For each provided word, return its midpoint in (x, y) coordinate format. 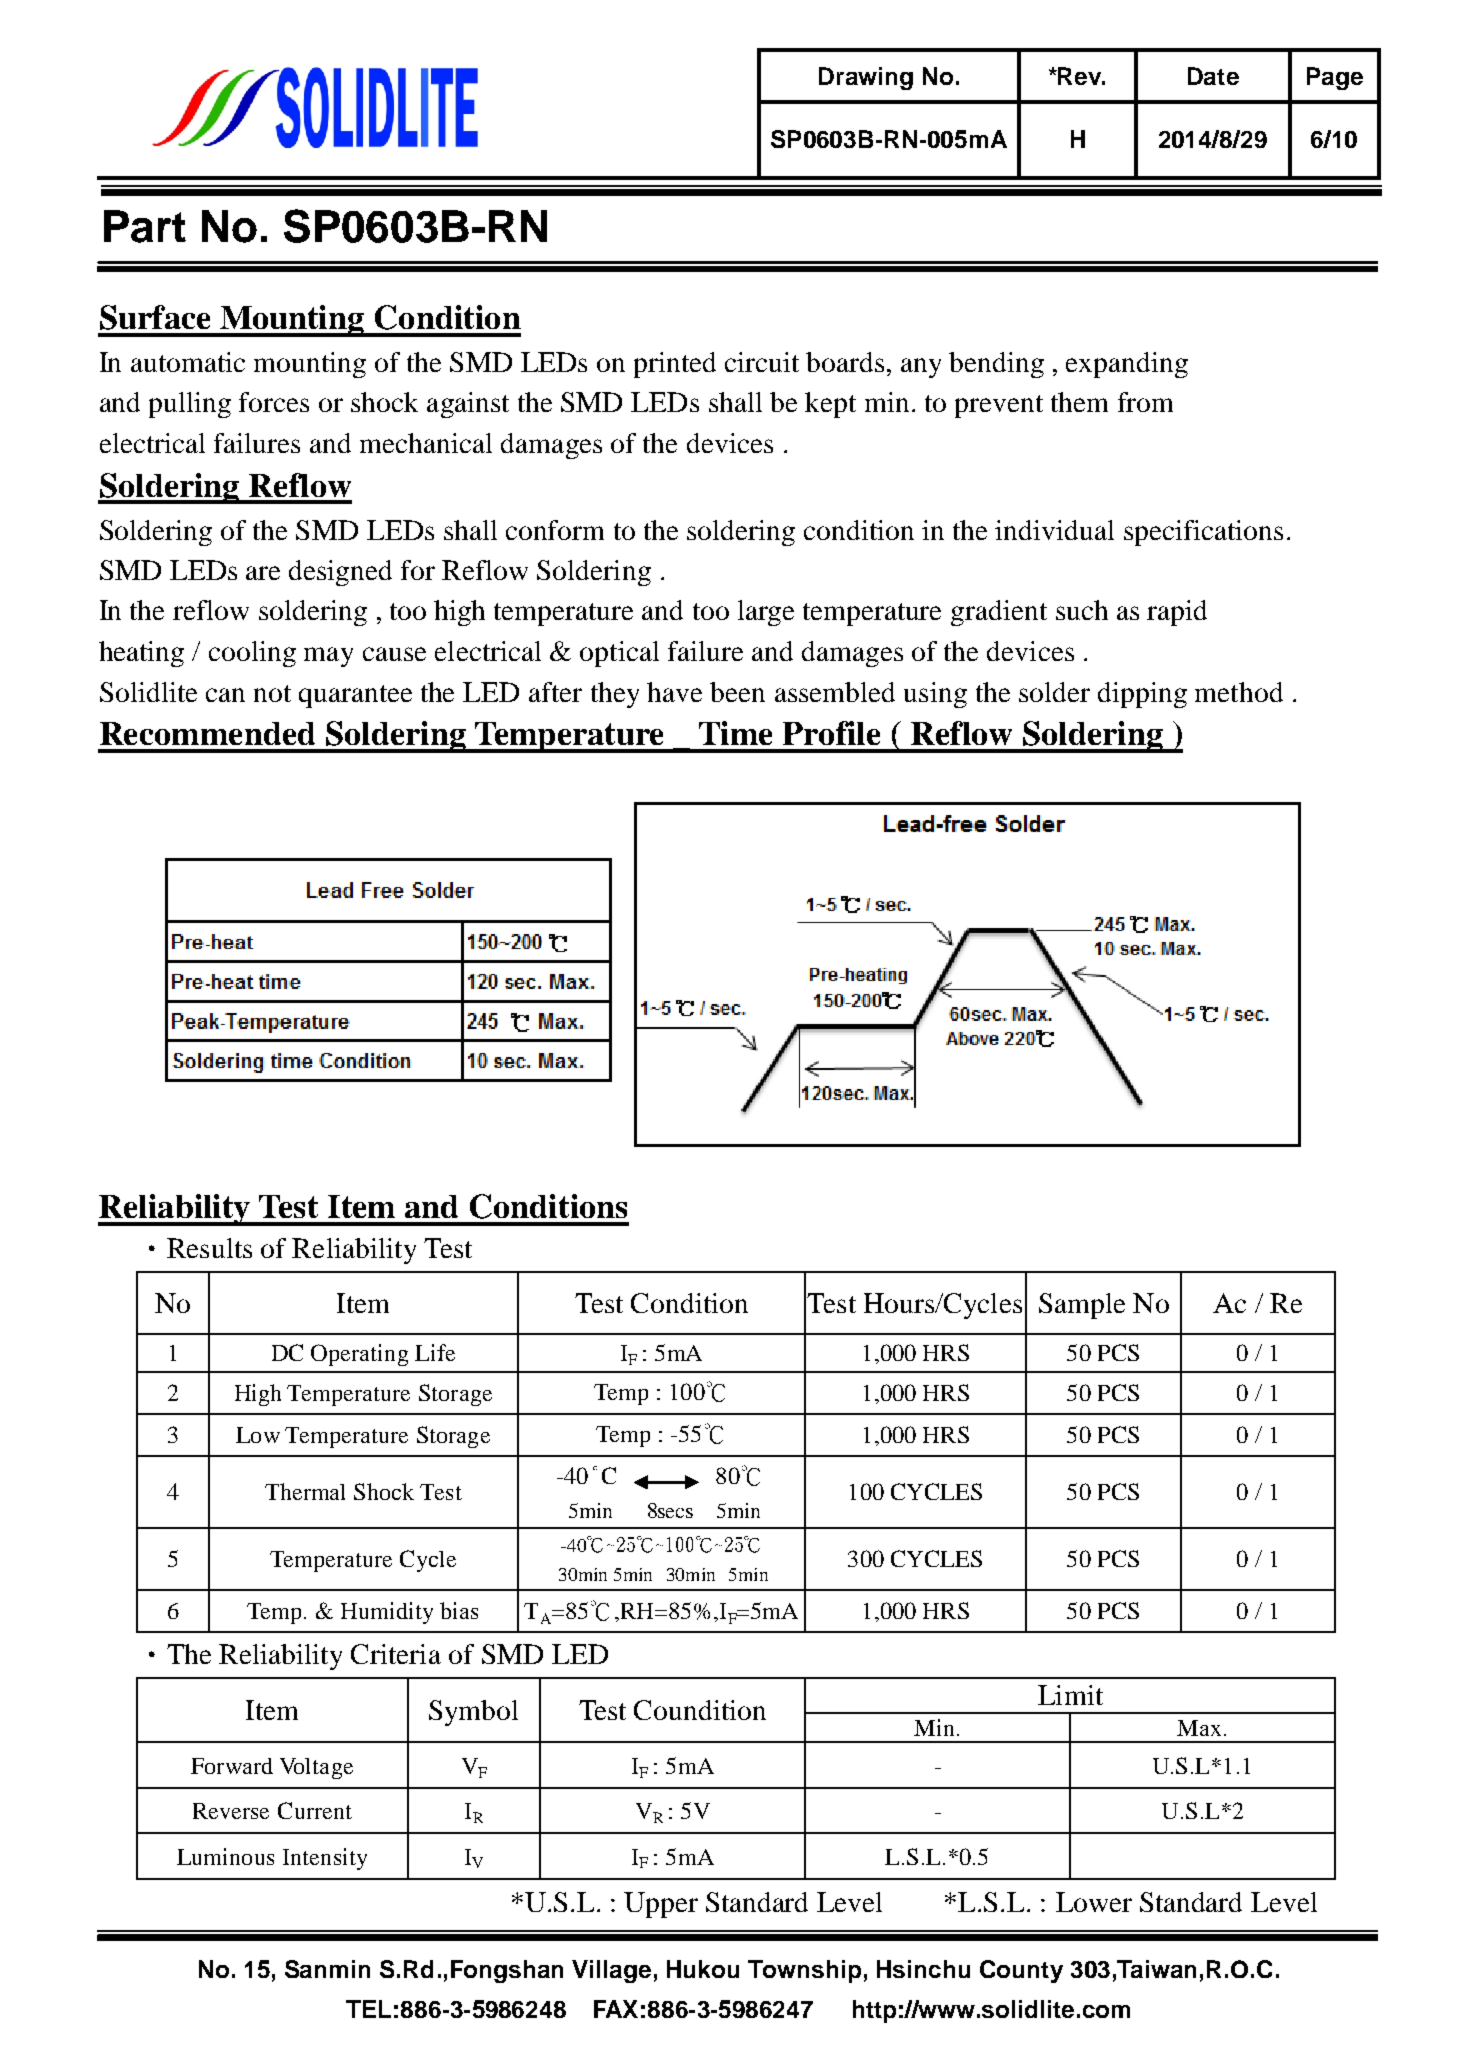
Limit (1070, 1695)
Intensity (325, 1859)
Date (1213, 76)
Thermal (305, 1491)
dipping (1142, 695)
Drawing (866, 78)
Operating (359, 1355)
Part (145, 226)
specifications (1203, 533)
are (263, 573)
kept (830, 405)
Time (735, 733)
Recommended (207, 733)
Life (435, 1352)
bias (459, 1610)
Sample (1082, 1306)
